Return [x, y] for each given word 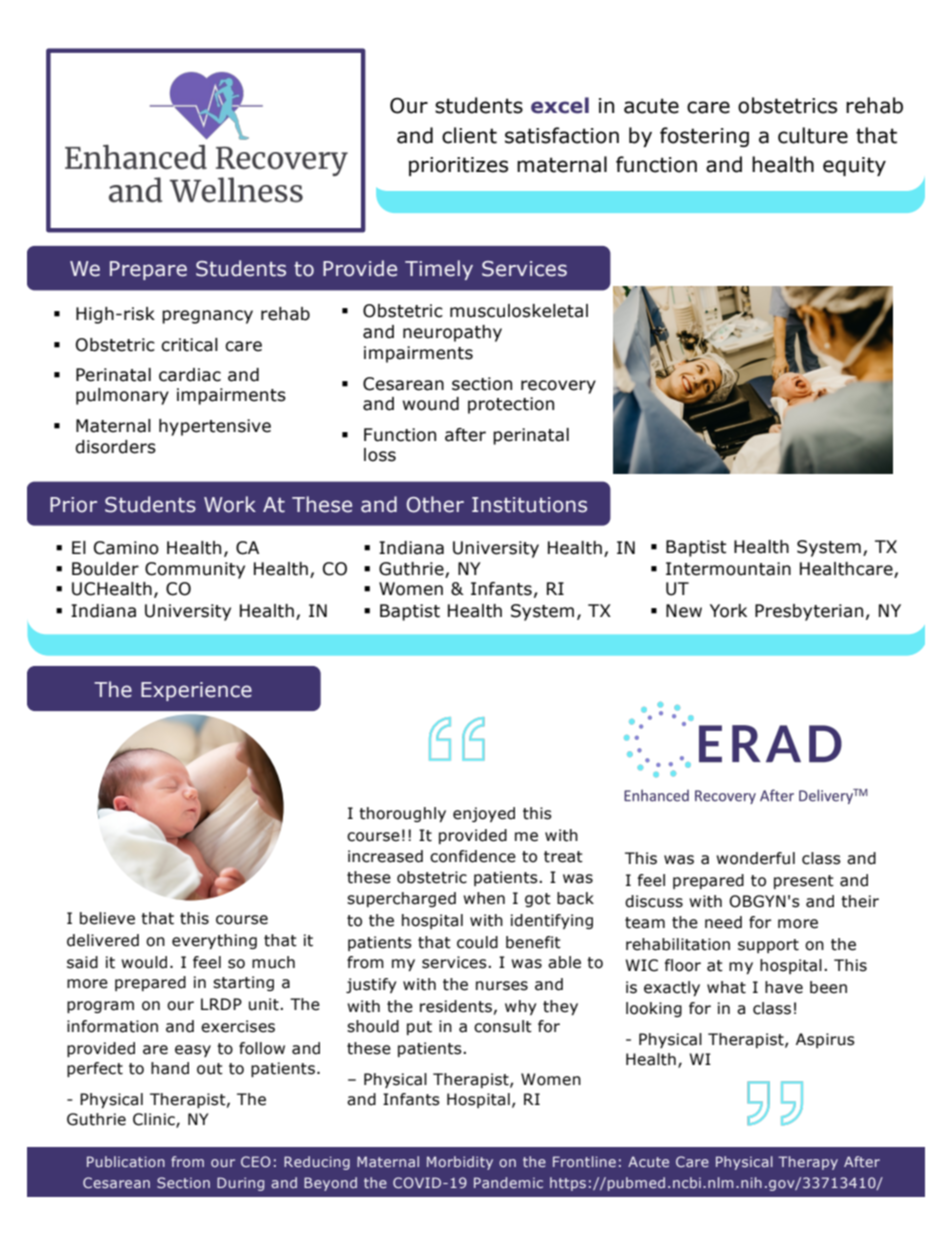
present [804, 882]
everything [214, 941]
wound [431, 404]
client [469, 135]
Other [435, 504]
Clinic [155, 1120]
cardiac [190, 375]
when [484, 898]
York [728, 611]
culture [813, 135]
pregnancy [207, 317]
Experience [196, 691]
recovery [558, 387]
